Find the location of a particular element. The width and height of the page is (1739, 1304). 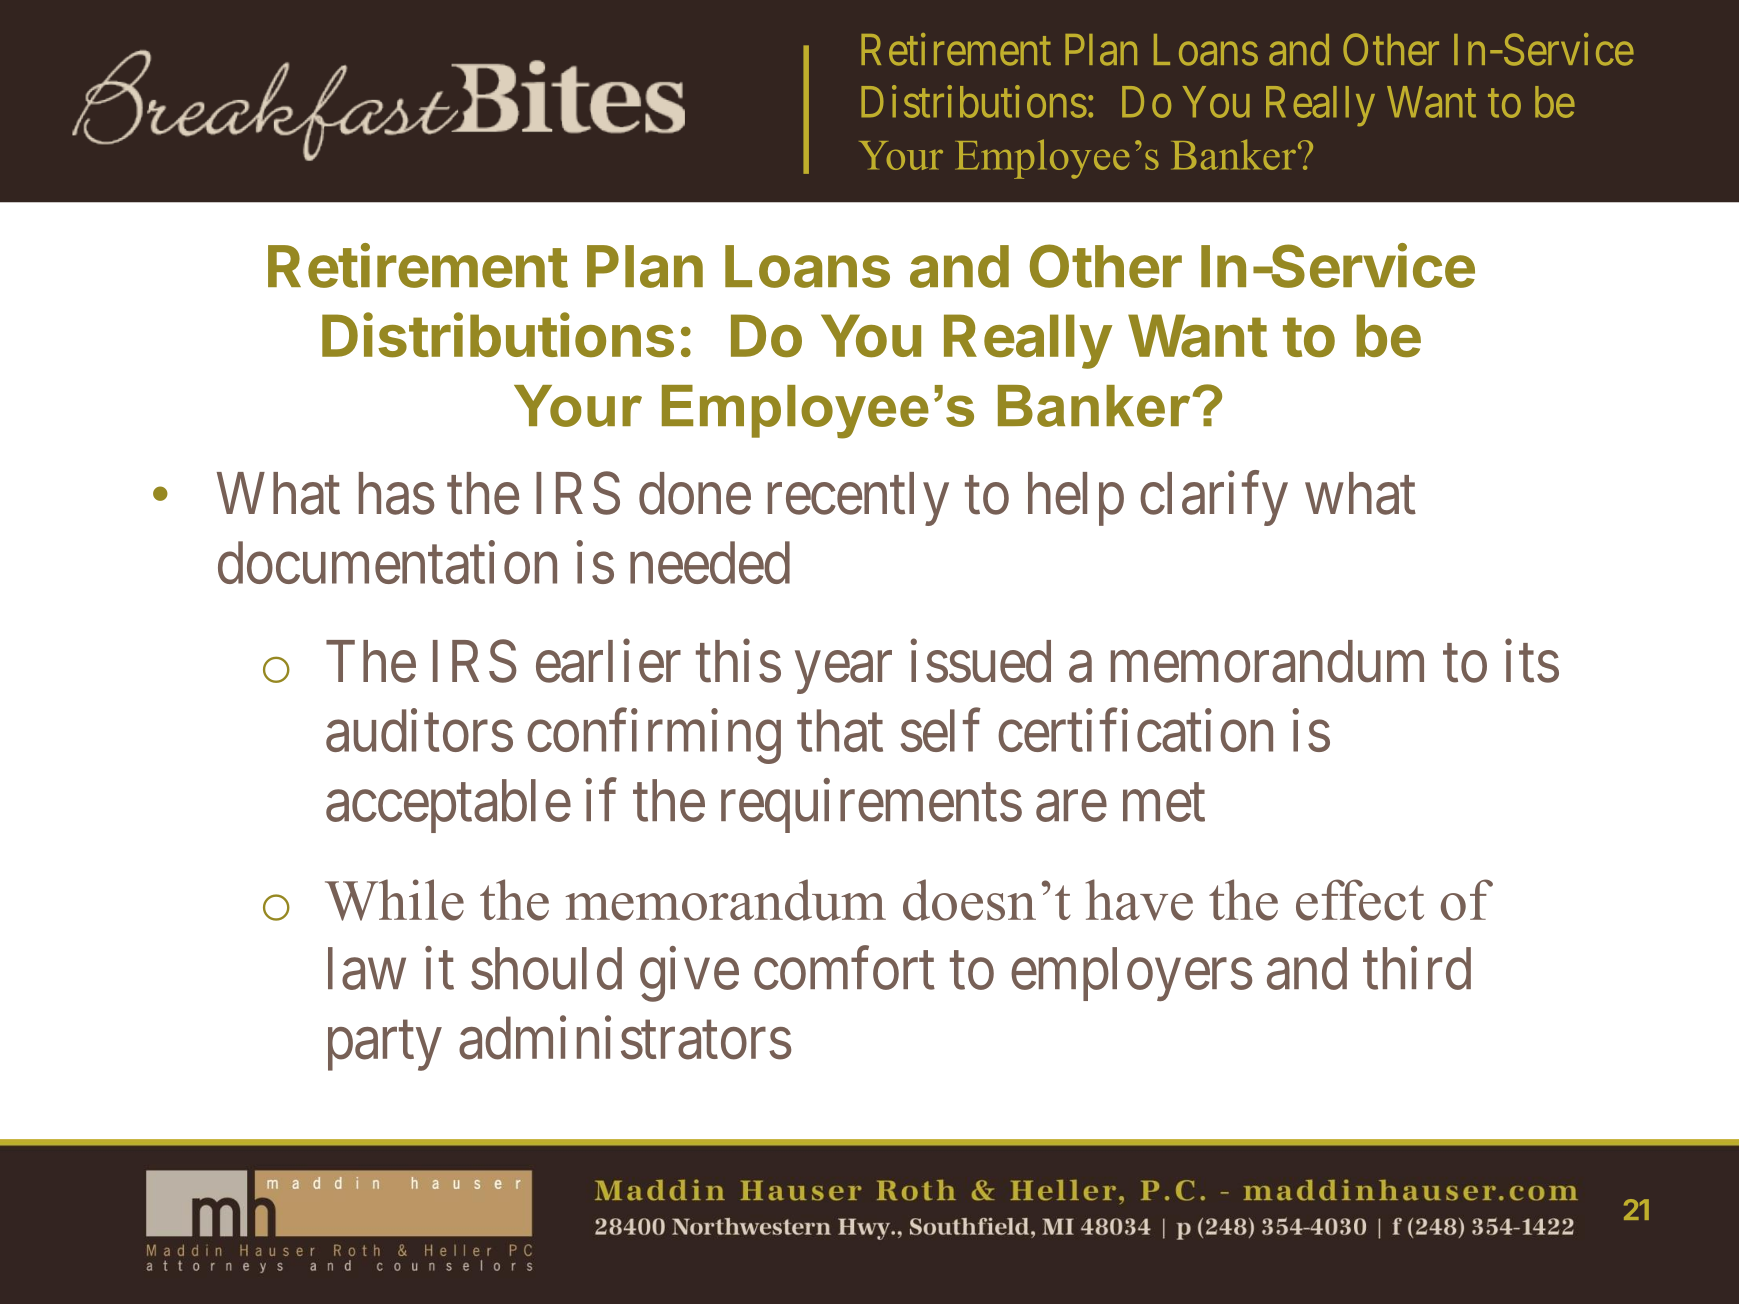

documentation is located at coordinates (387, 562).
